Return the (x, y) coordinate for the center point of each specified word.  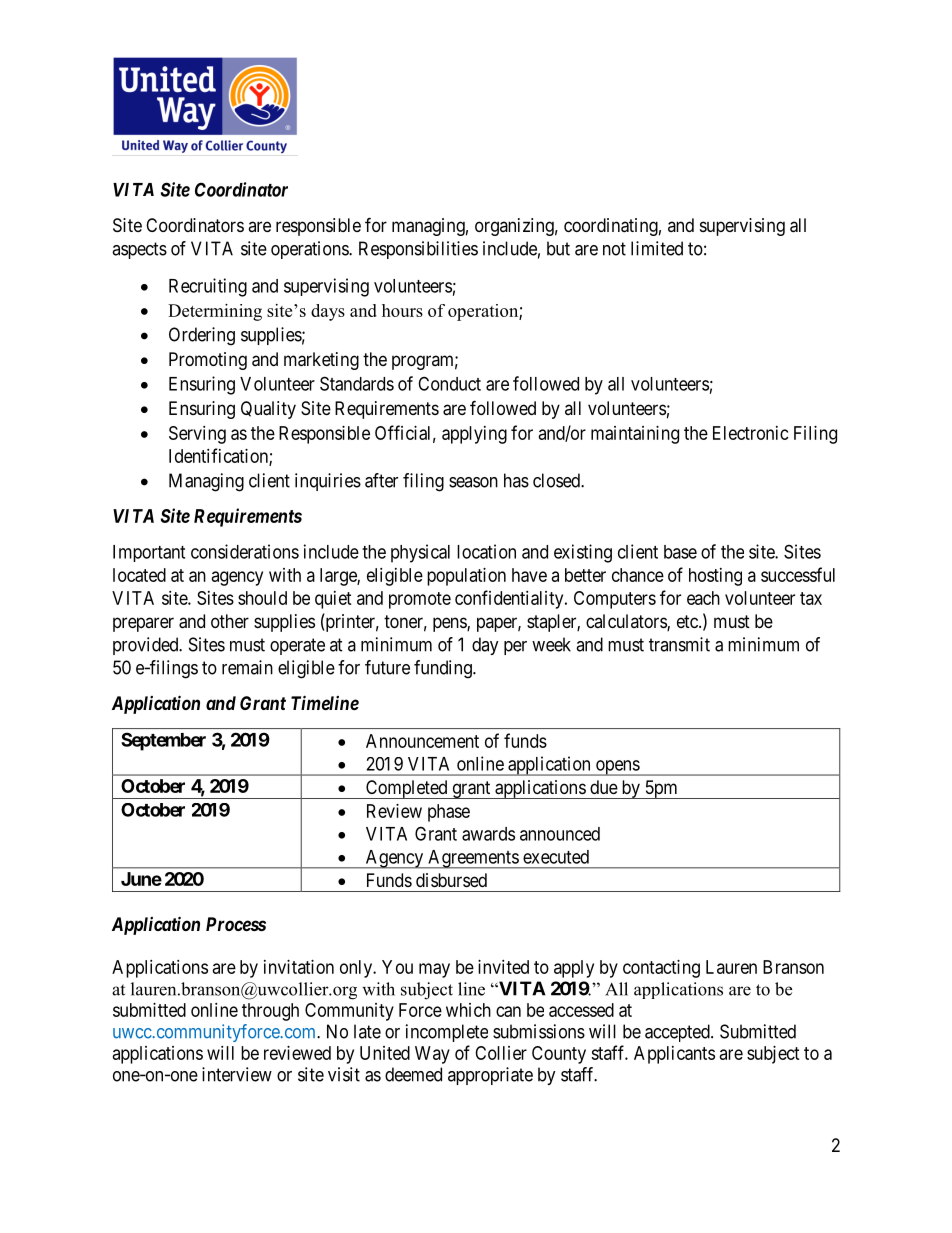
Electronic (751, 433)
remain (247, 667)
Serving (197, 435)
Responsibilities (418, 250)
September (163, 741)
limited (657, 248)
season (473, 482)
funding (444, 669)
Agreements (473, 859)
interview (237, 1074)
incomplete (447, 1033)
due (604, 787)
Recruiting (208, 287)
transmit (679, 644)
